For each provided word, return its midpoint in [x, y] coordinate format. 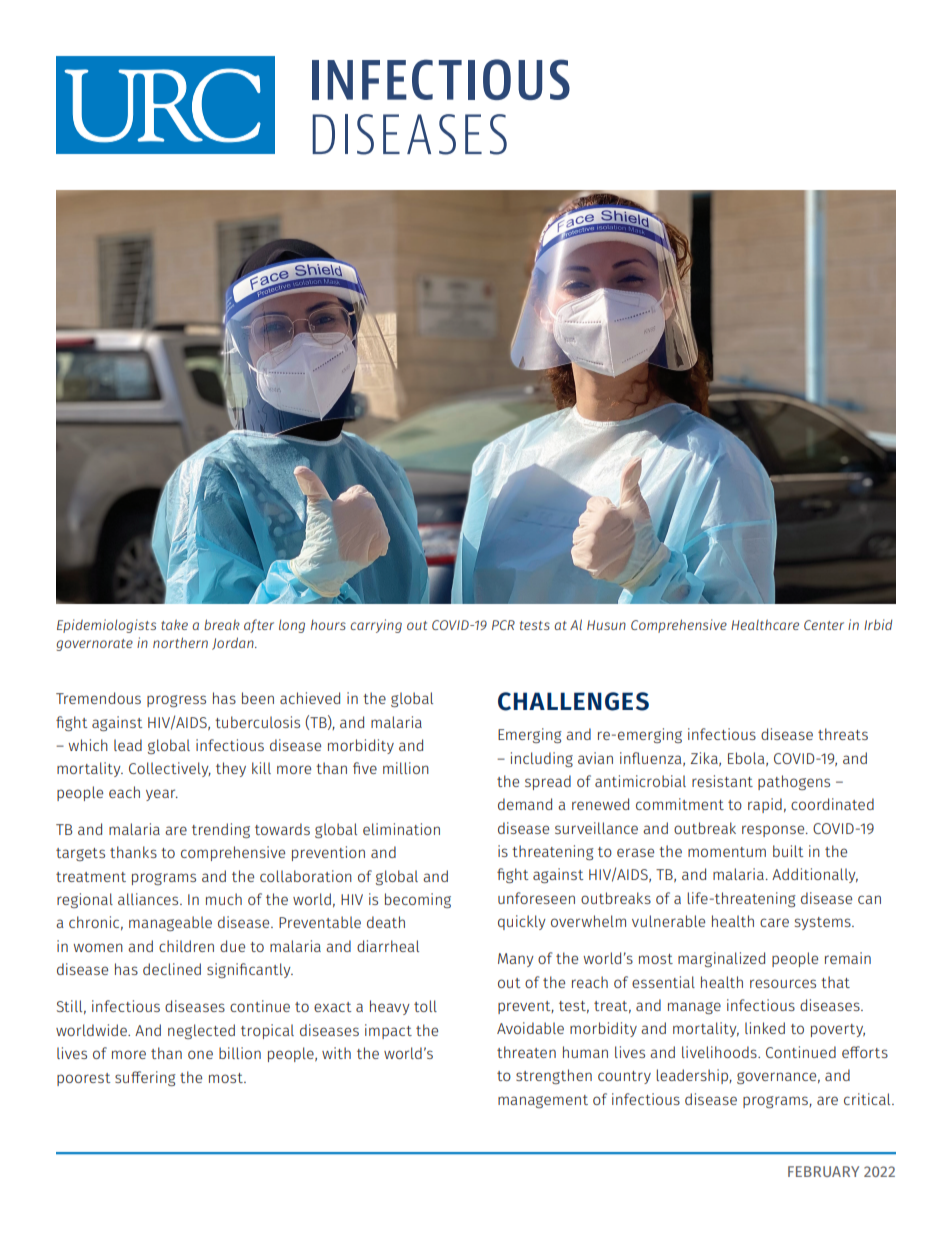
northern [180, 642]
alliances [149, 899]
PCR [503, 625]
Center [824, 625]
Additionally [815, 875]
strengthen [554, 1076]
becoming [418, 900]
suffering [145, 1078]
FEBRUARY [823, 1171]
